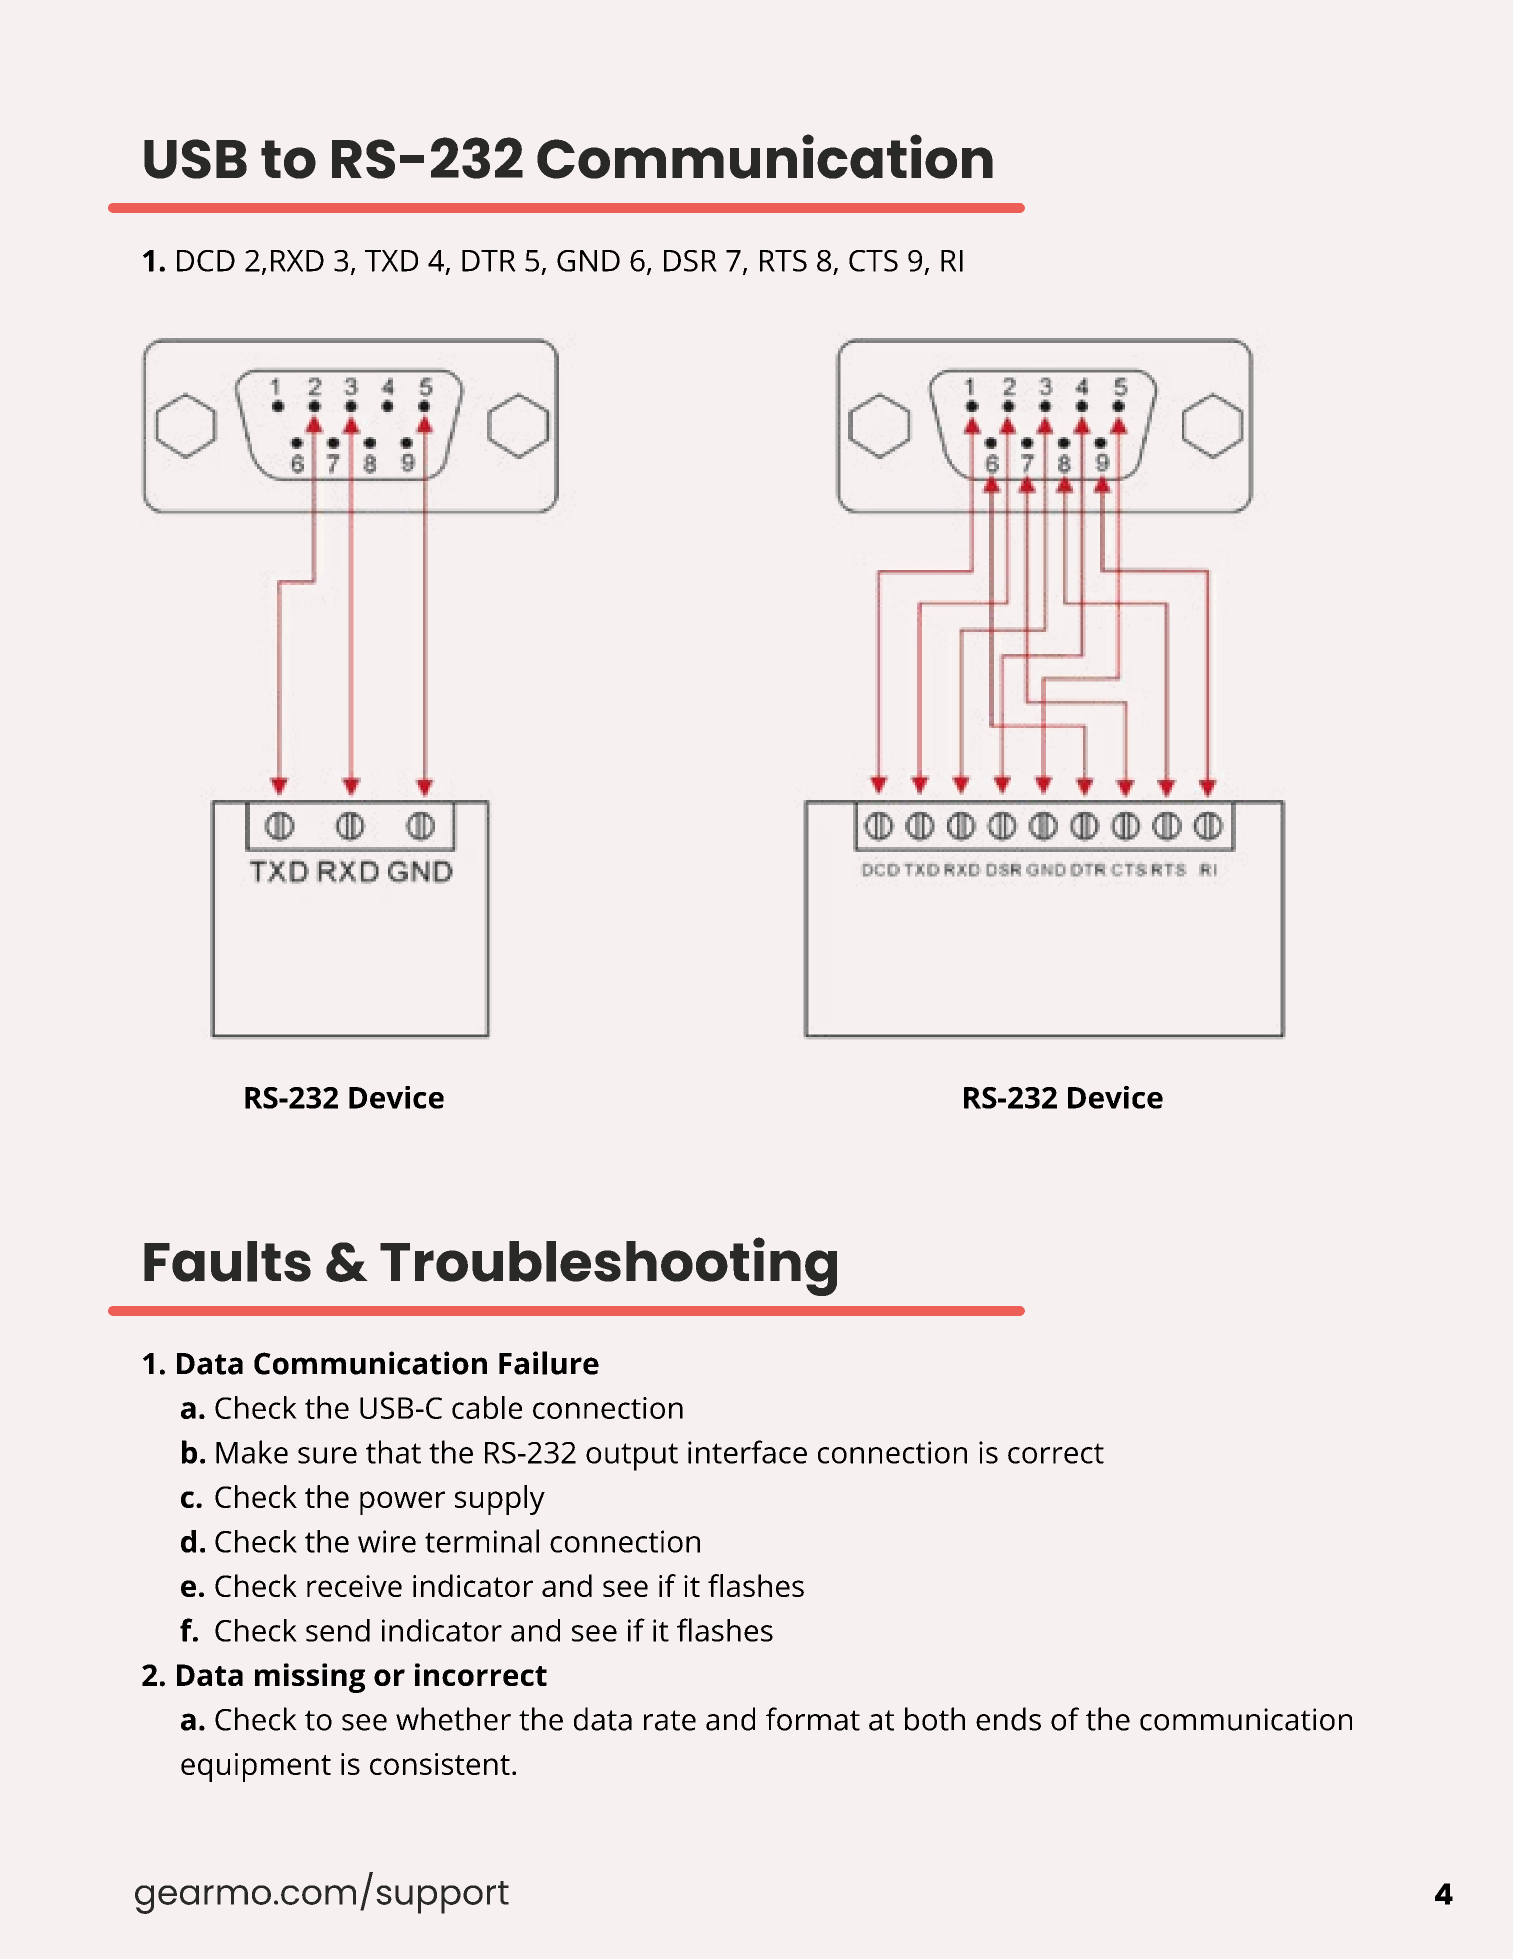  What do you see at coordinates (747, 1452) in the screenshot?
I see `interface` at bounding box center [747, 1452].
